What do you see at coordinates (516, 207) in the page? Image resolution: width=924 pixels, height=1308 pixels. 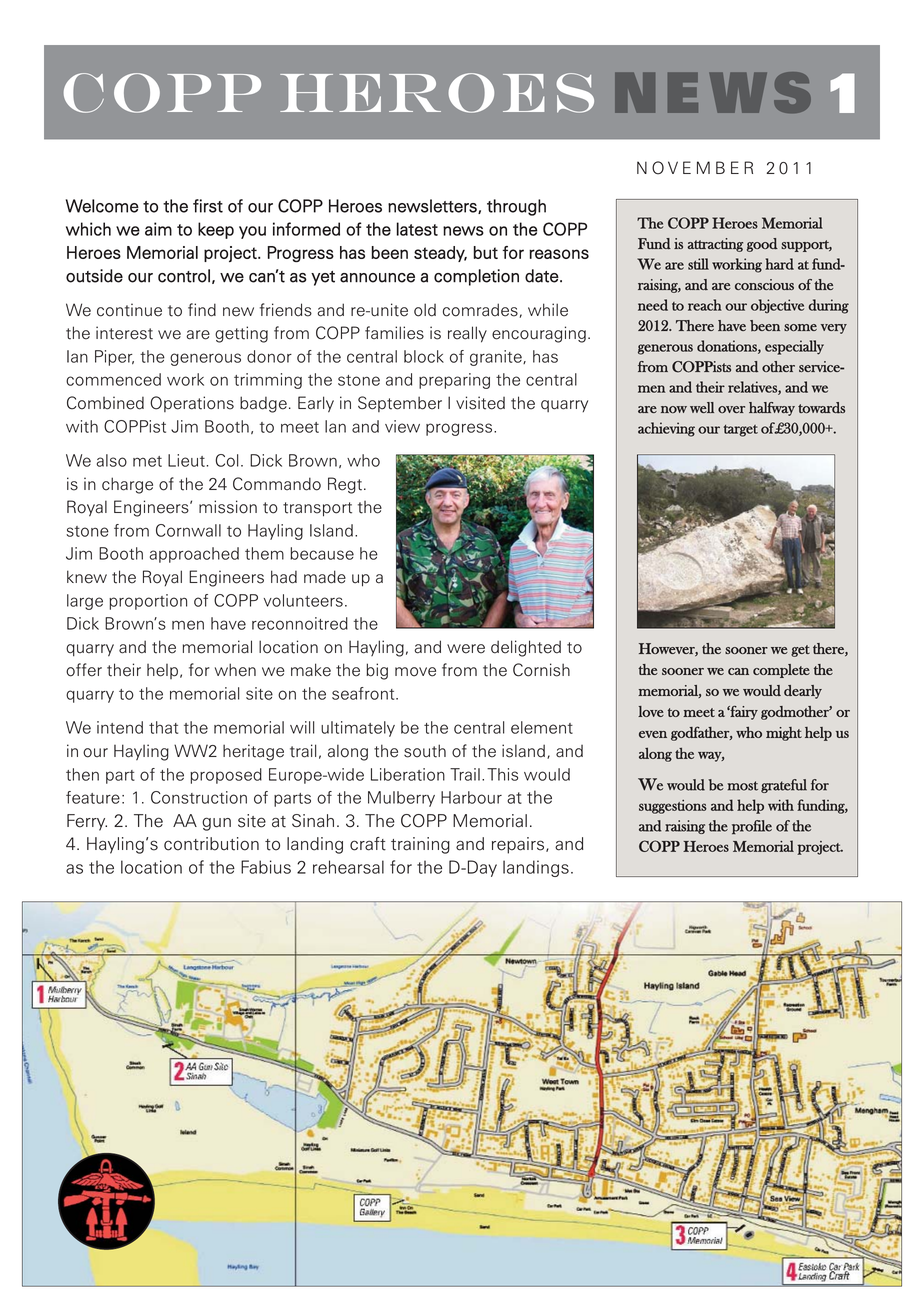 I see `through` at bounding box center [516, 207].
